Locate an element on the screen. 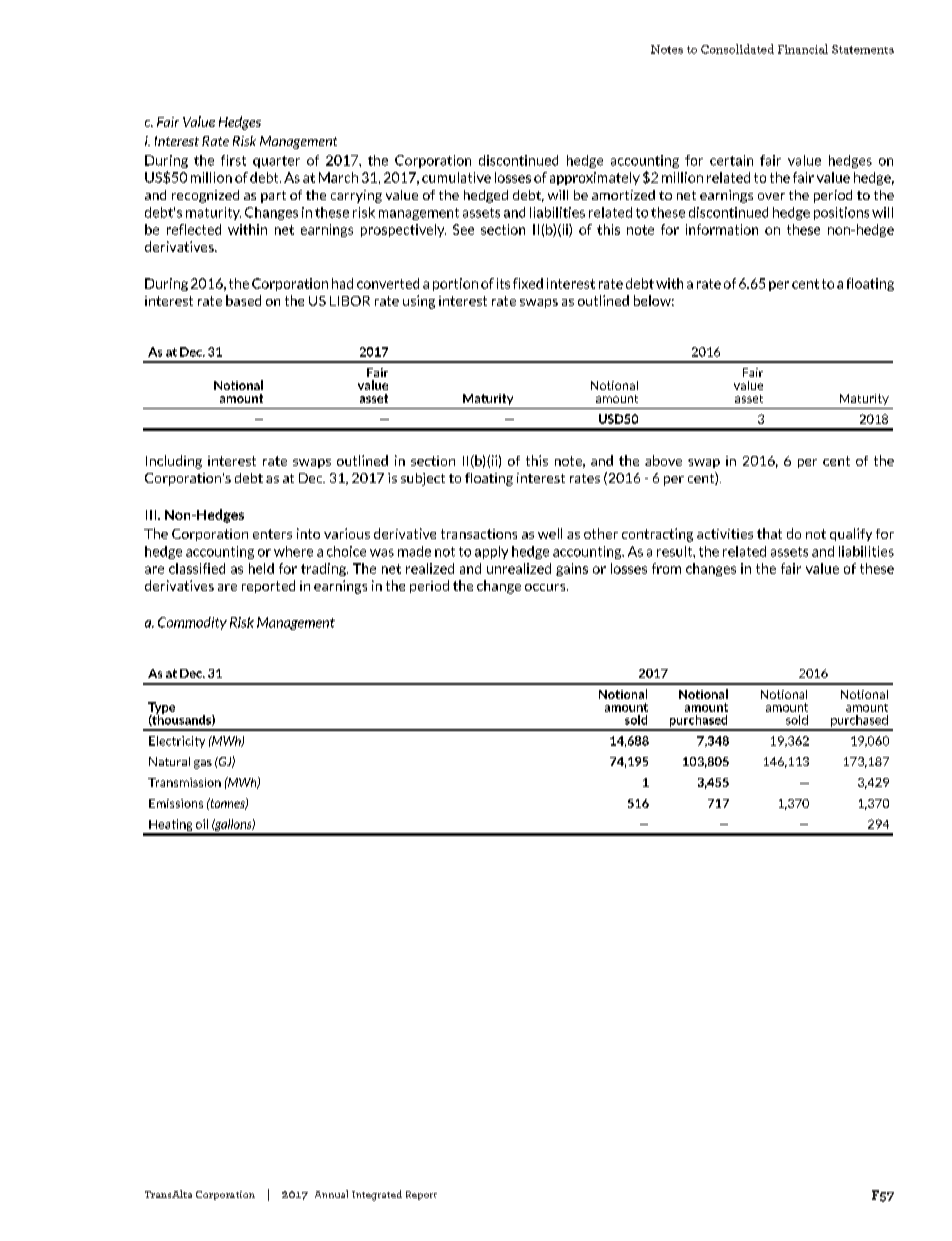 This screenshot has width=952, height=1241. apply is located at coordinates (491, 552).
